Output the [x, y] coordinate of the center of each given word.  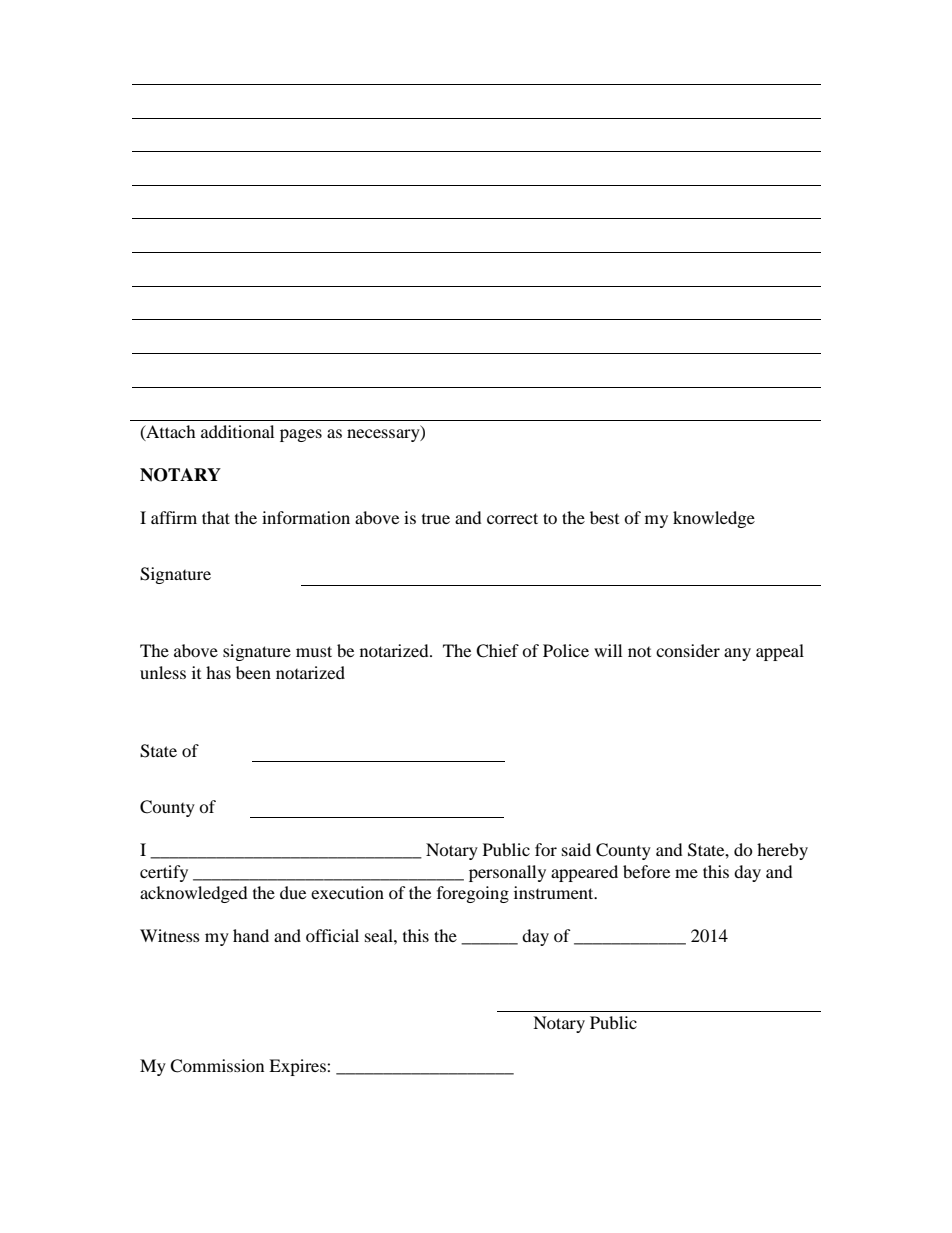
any [737, 654]
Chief [497, 651]
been [253, 672]
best [604, 517]
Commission [217, 1066]
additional [237, 431]
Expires [298, 1067]
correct [512, 518]
